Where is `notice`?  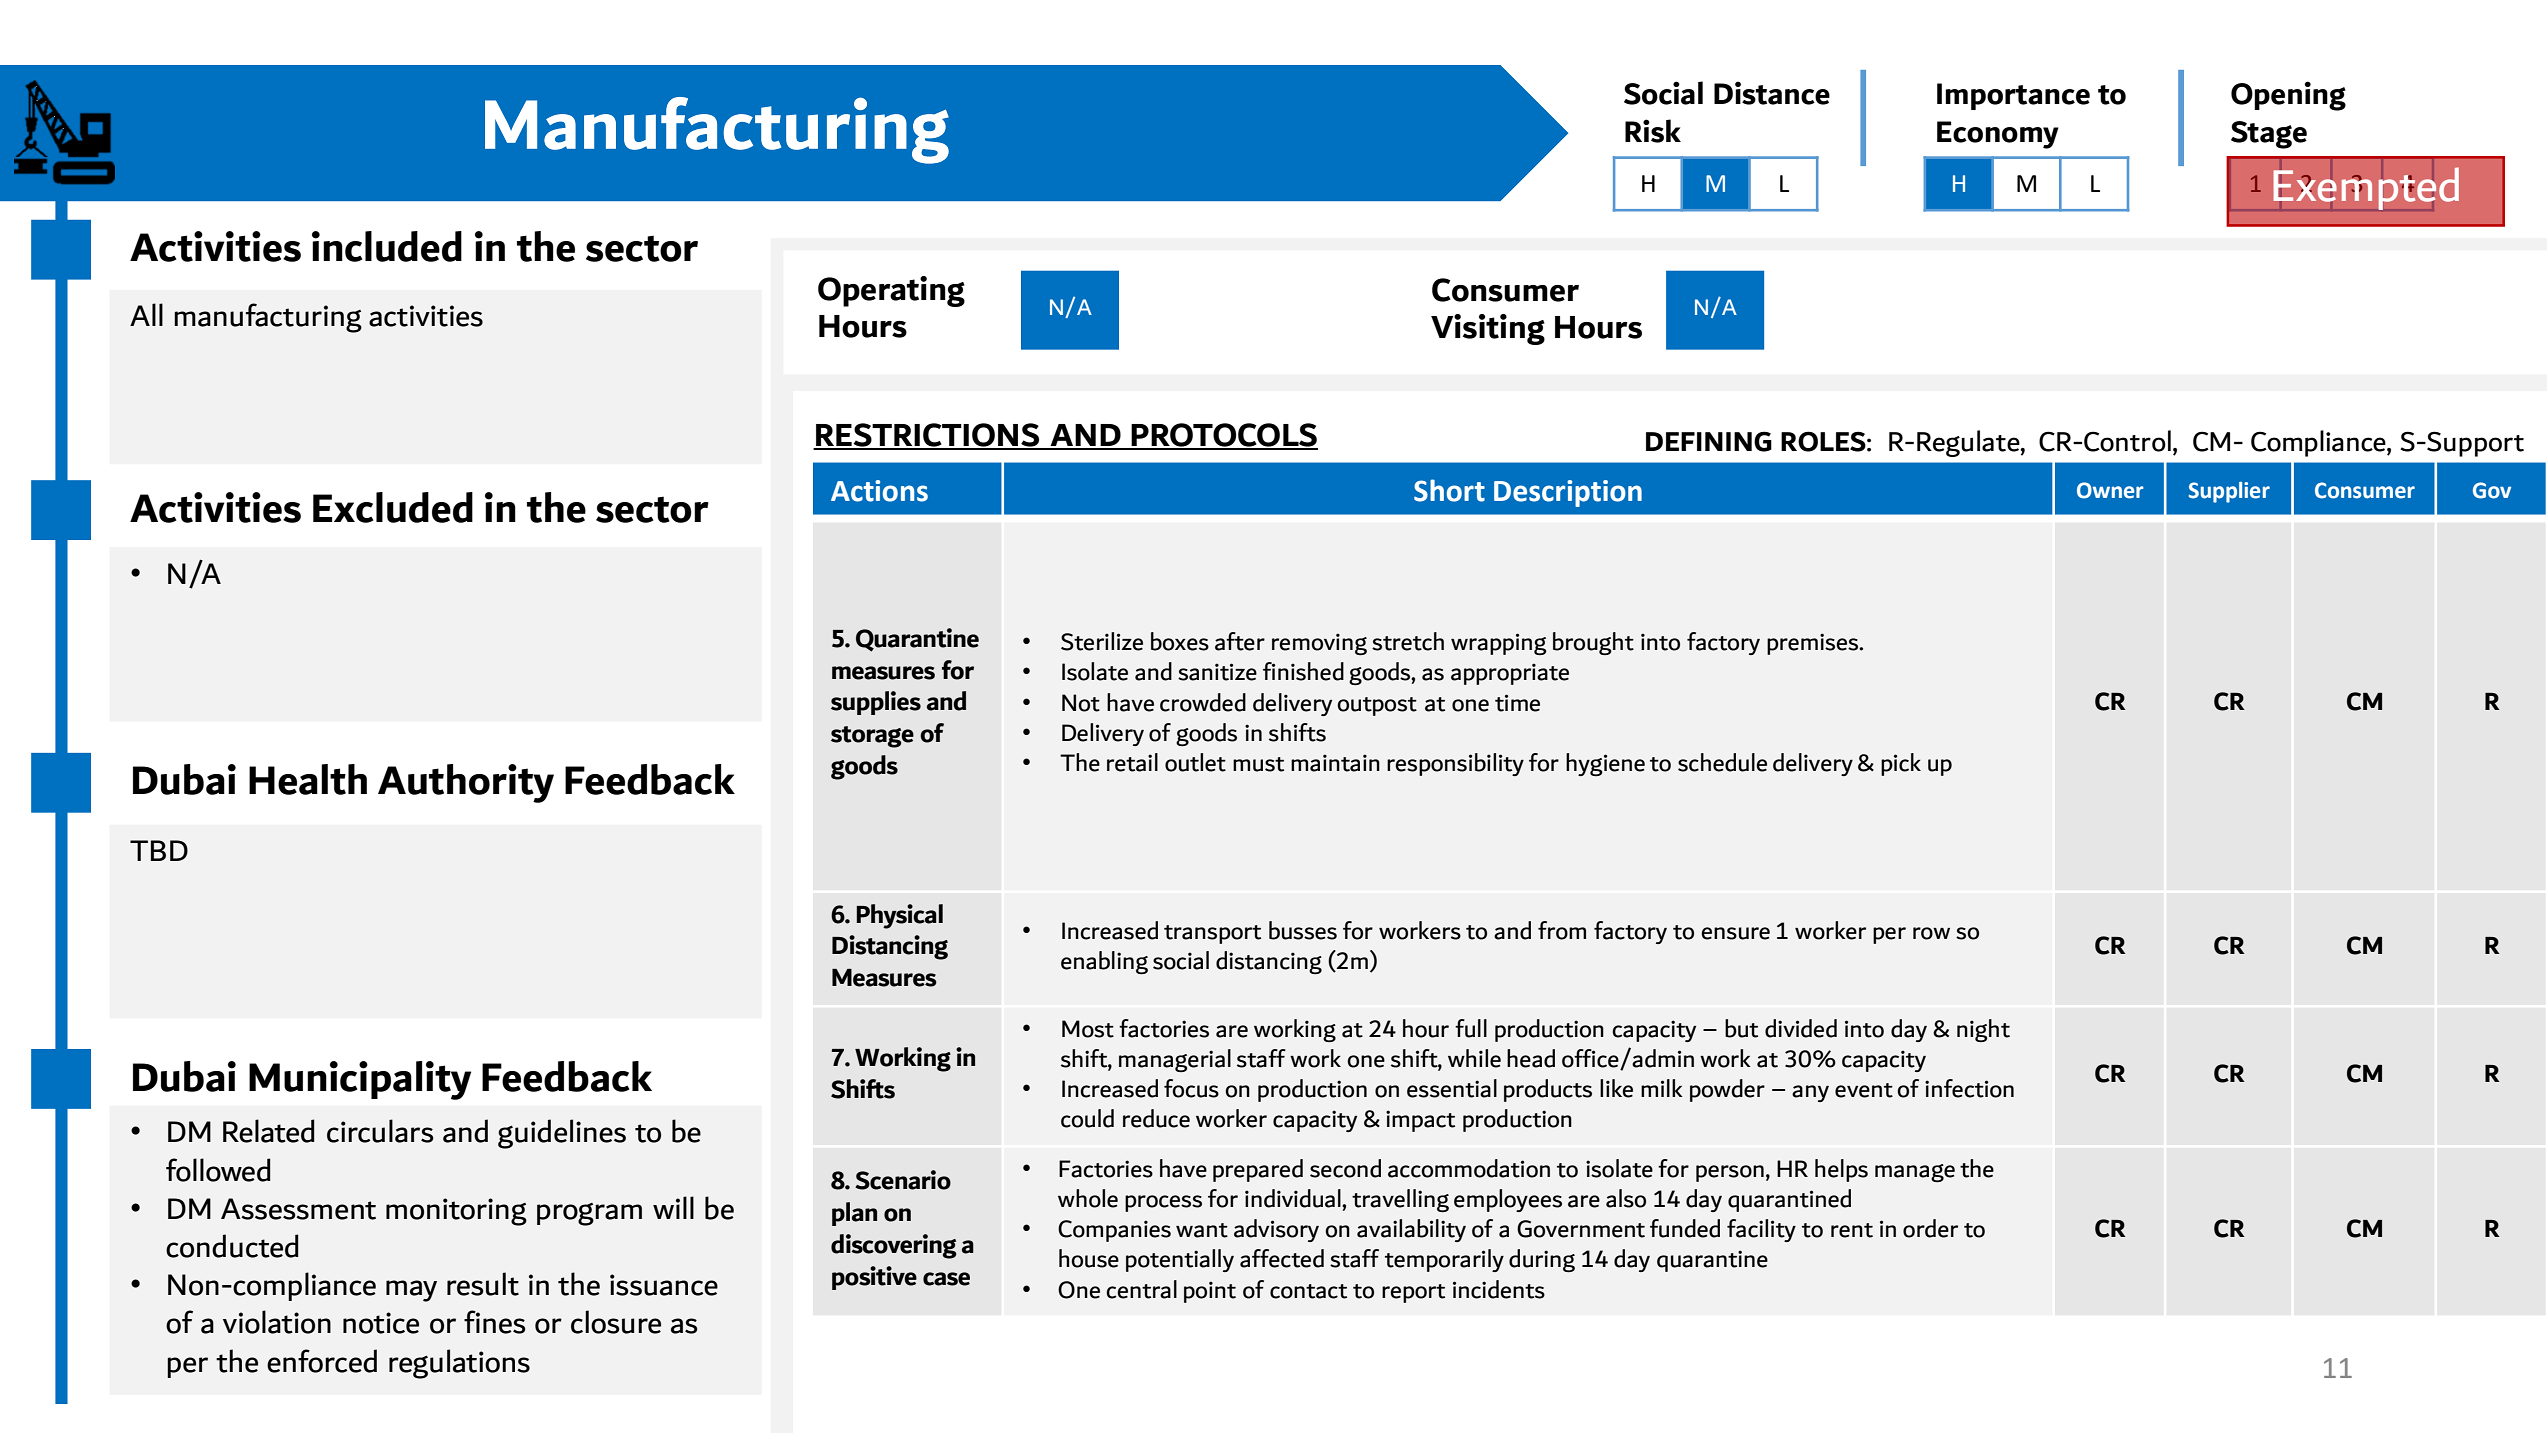
notice is located at coordinates (381, 1323).
